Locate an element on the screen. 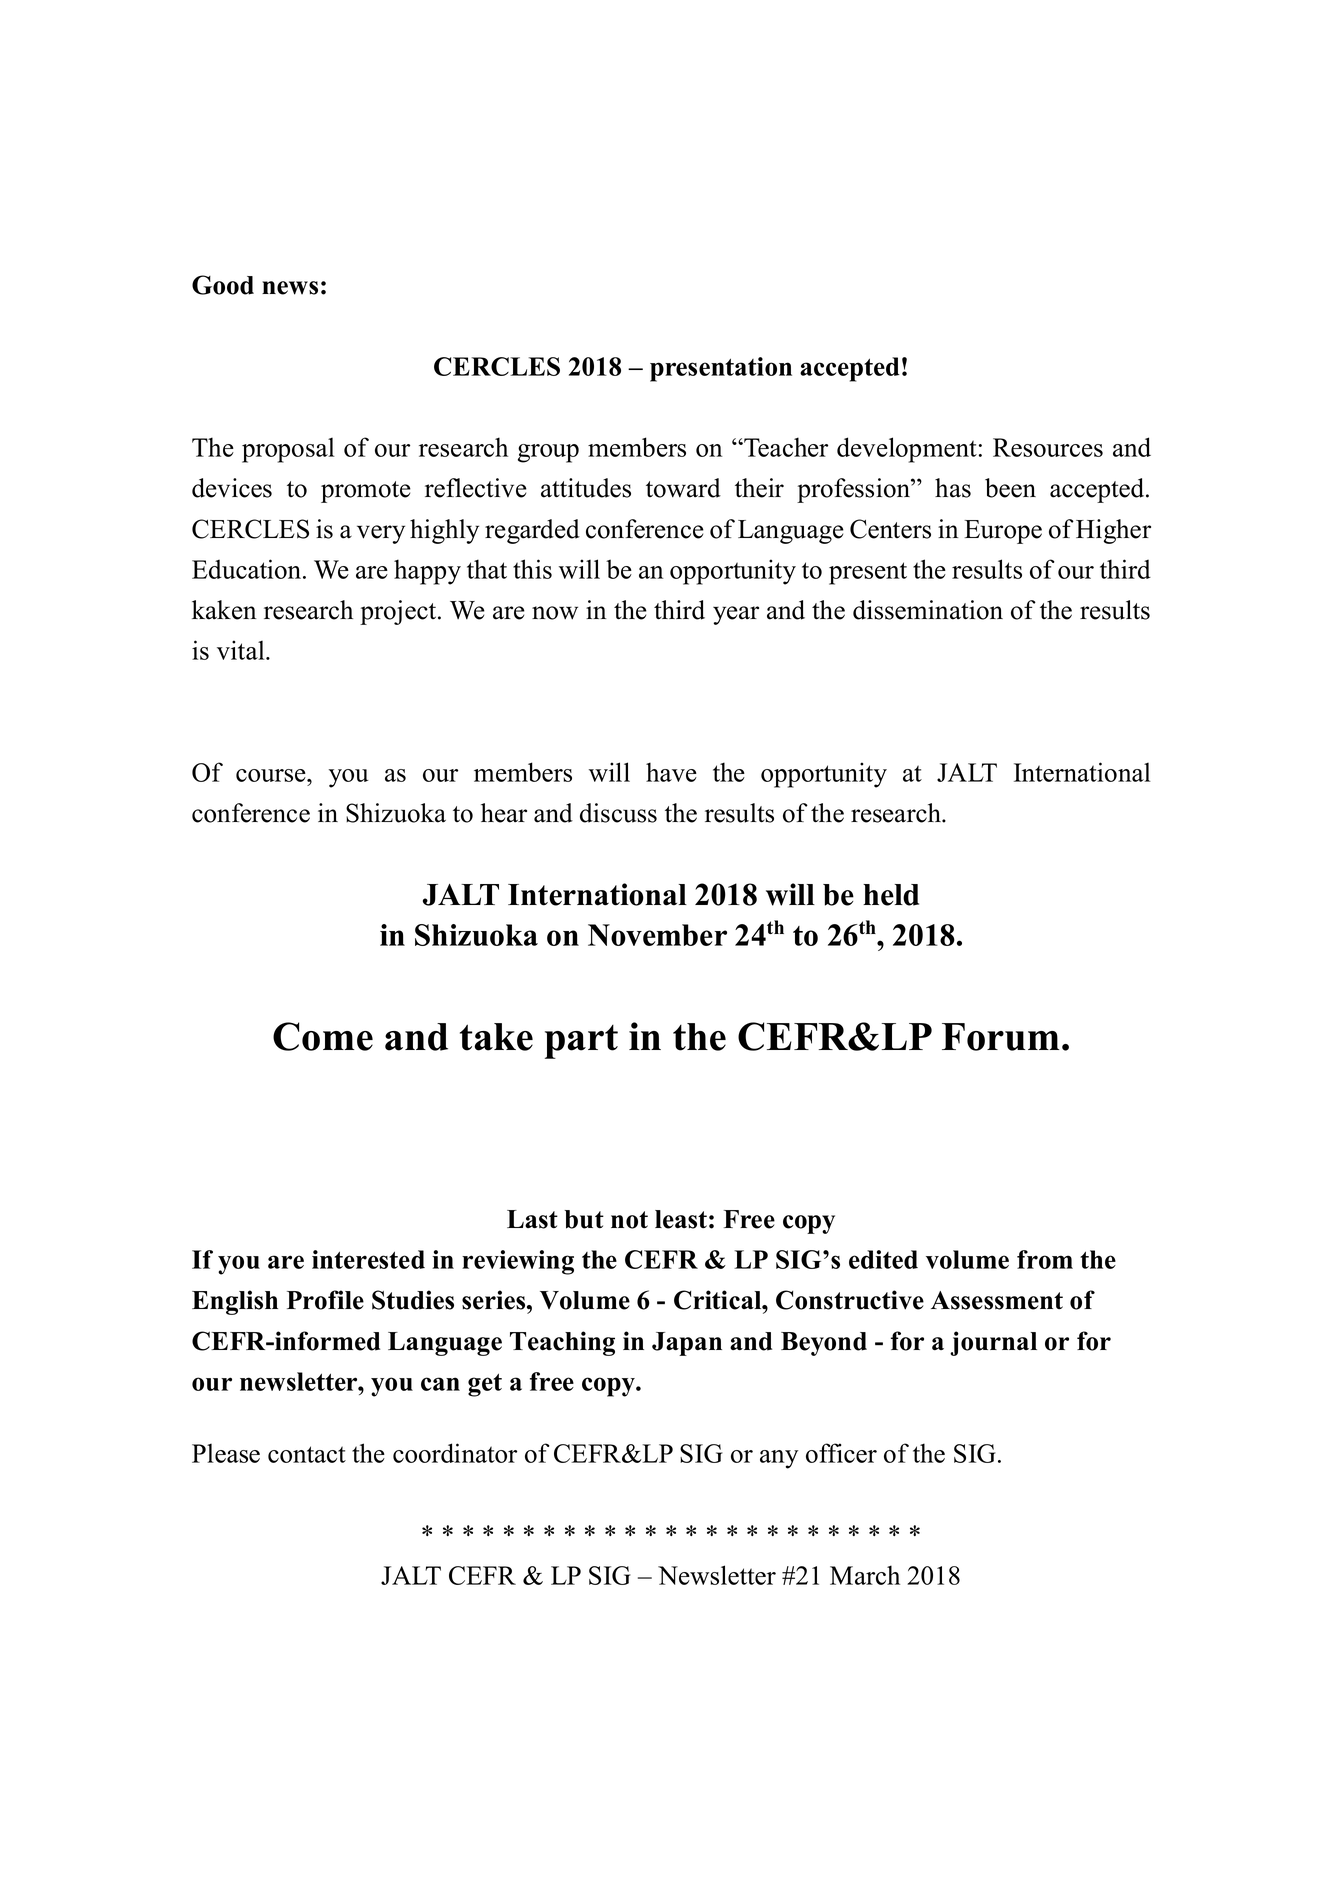 Image resolution: width=1343 pixels, height=1899 pixels. held is located at coordinates (891, 895).
